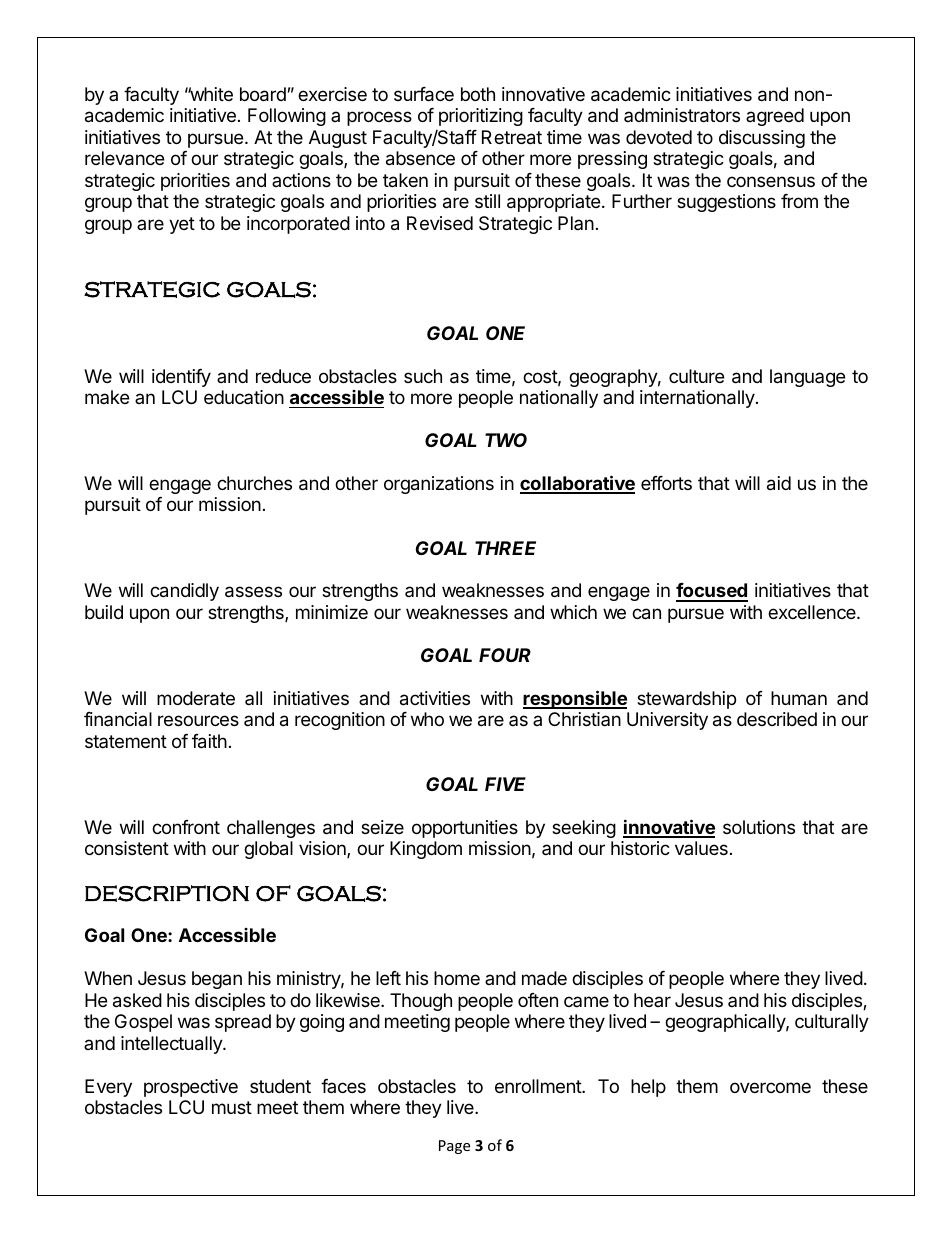  Describe the element at coordinates (762, 139) in the screenshot. I see `discussing` at that location.
